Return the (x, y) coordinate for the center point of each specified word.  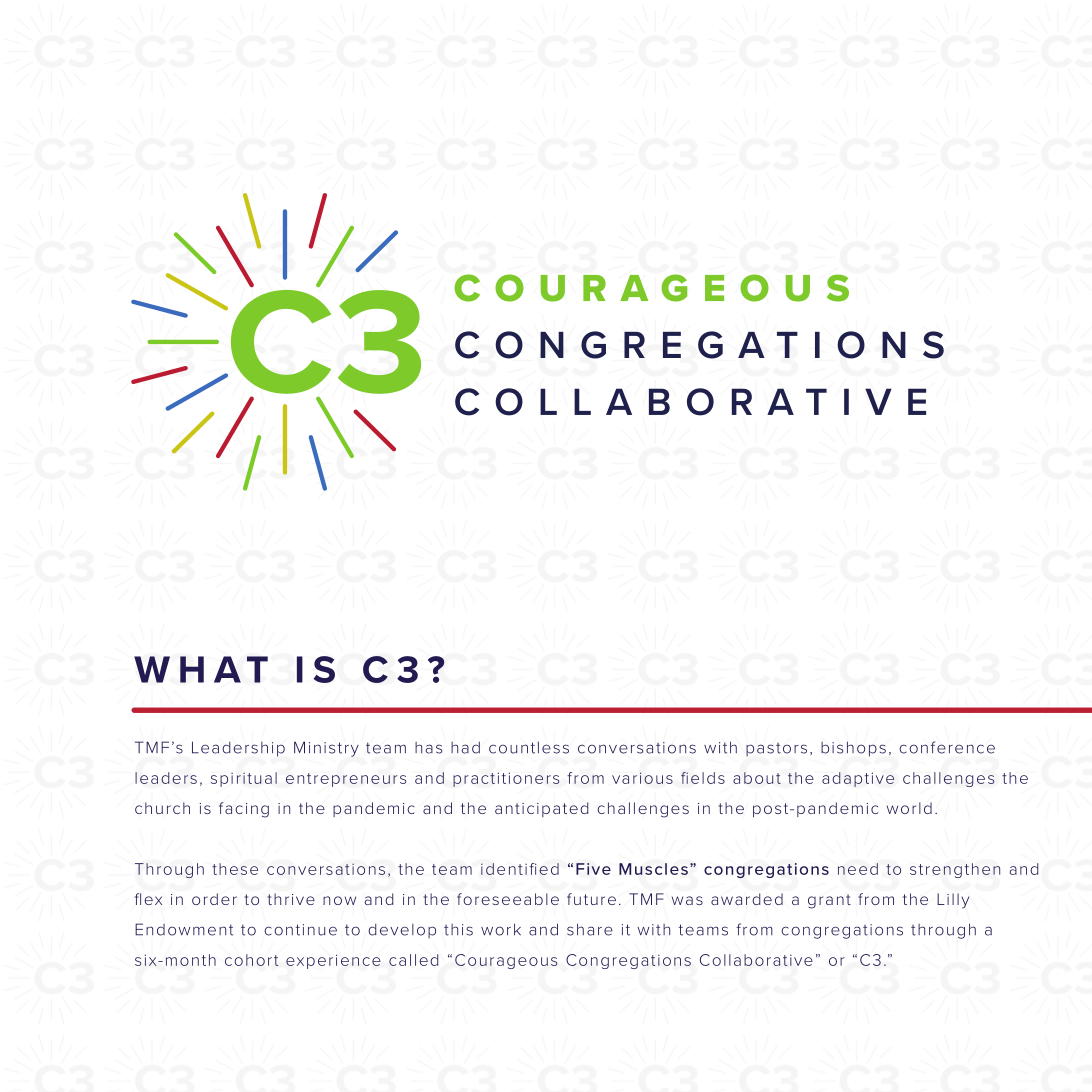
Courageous (506, 961)
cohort (251, 960)
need (858, 869)
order (214, 899)
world (909, 808)
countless (529, 747)
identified (520, 869)
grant (829, 901)
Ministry (326, 749)
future (591, 899)
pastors (776, 749)
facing (244, 810)
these (235, 869)
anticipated (542, 809)
